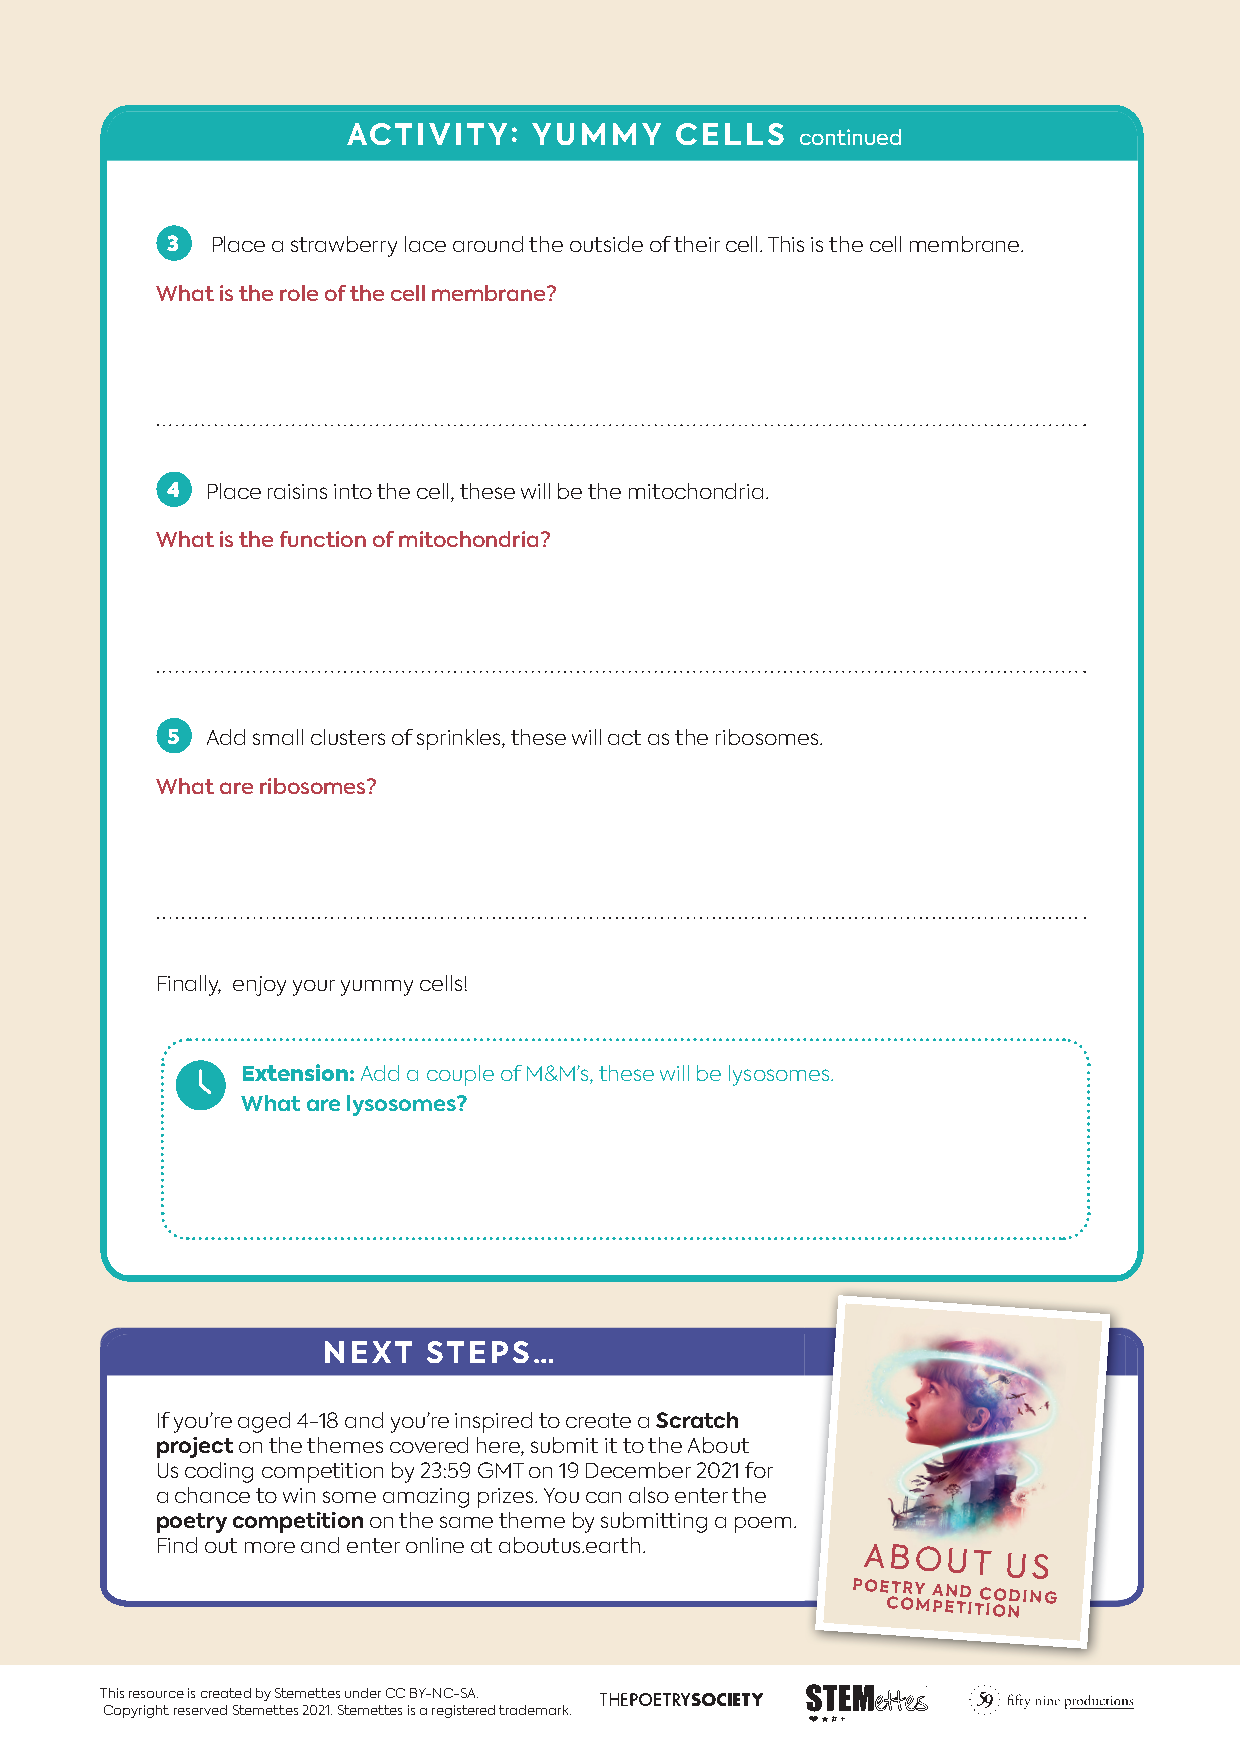 The height and width of the page is (1754, 1240). What do you see at coordinates (460, 1075) in the page?
I see `couple` at bounding box center [460, 1075].
